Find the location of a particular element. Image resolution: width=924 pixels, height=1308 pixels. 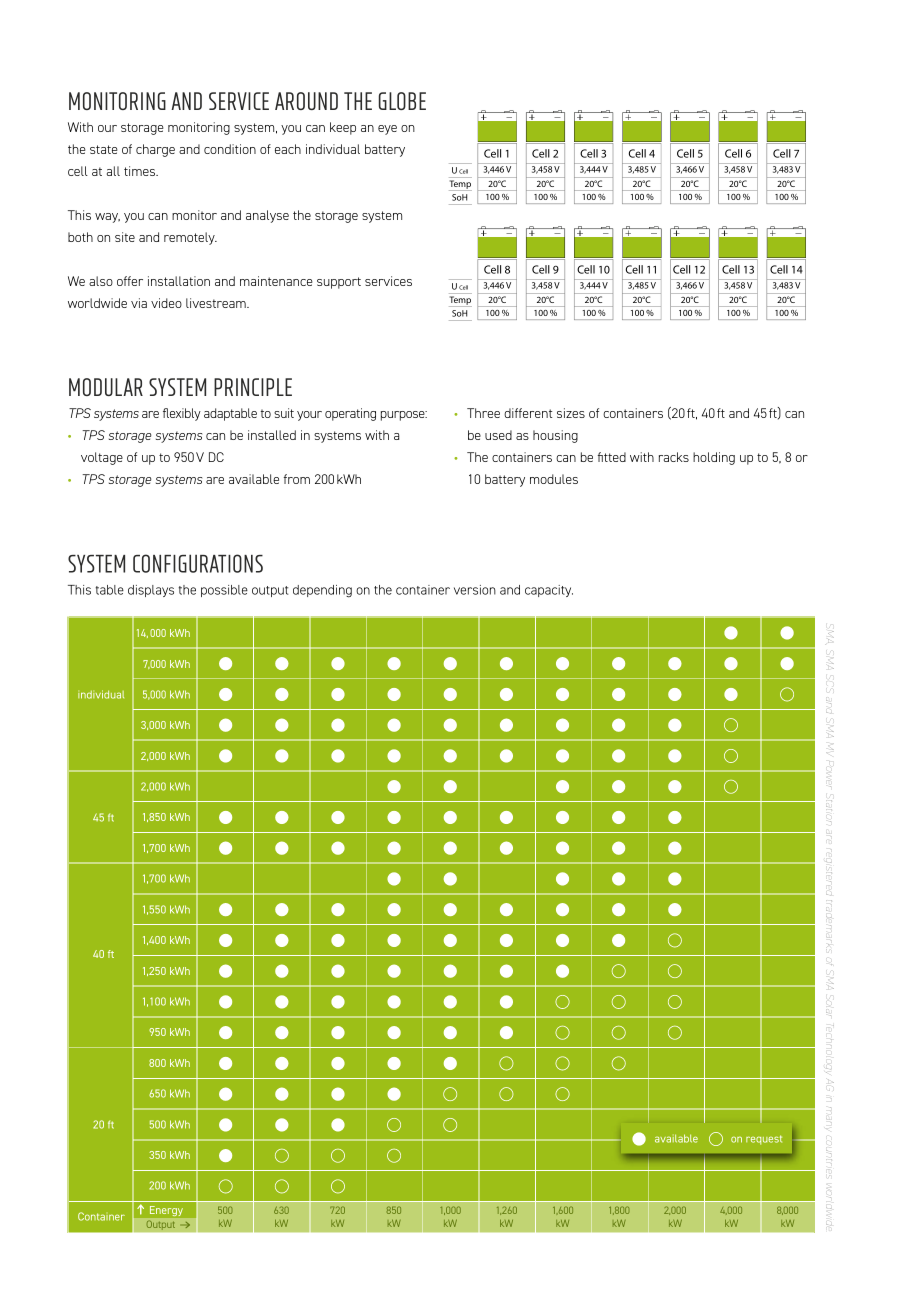

from is located at coordinates (297, 479).
